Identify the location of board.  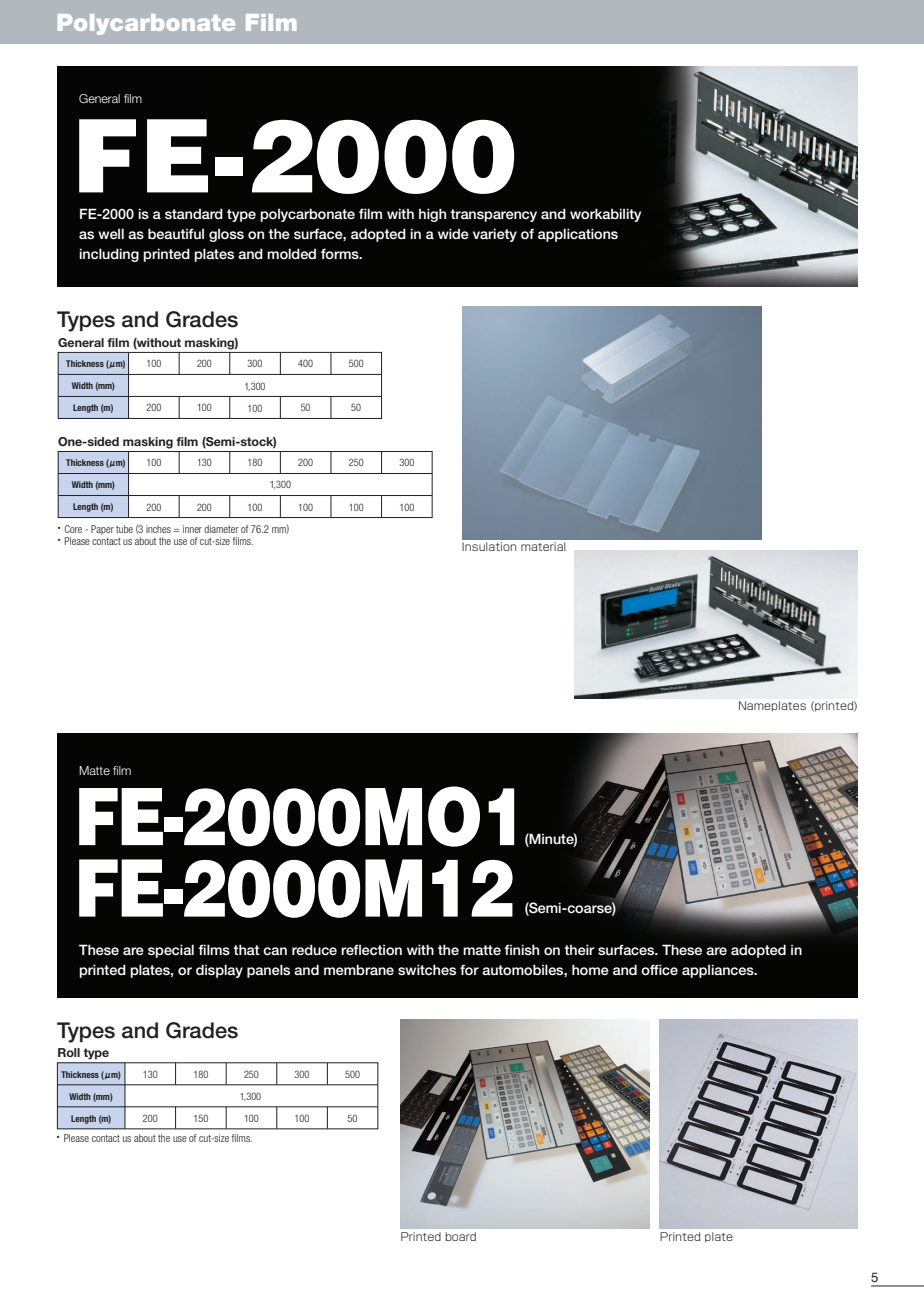
(461, 1236).
